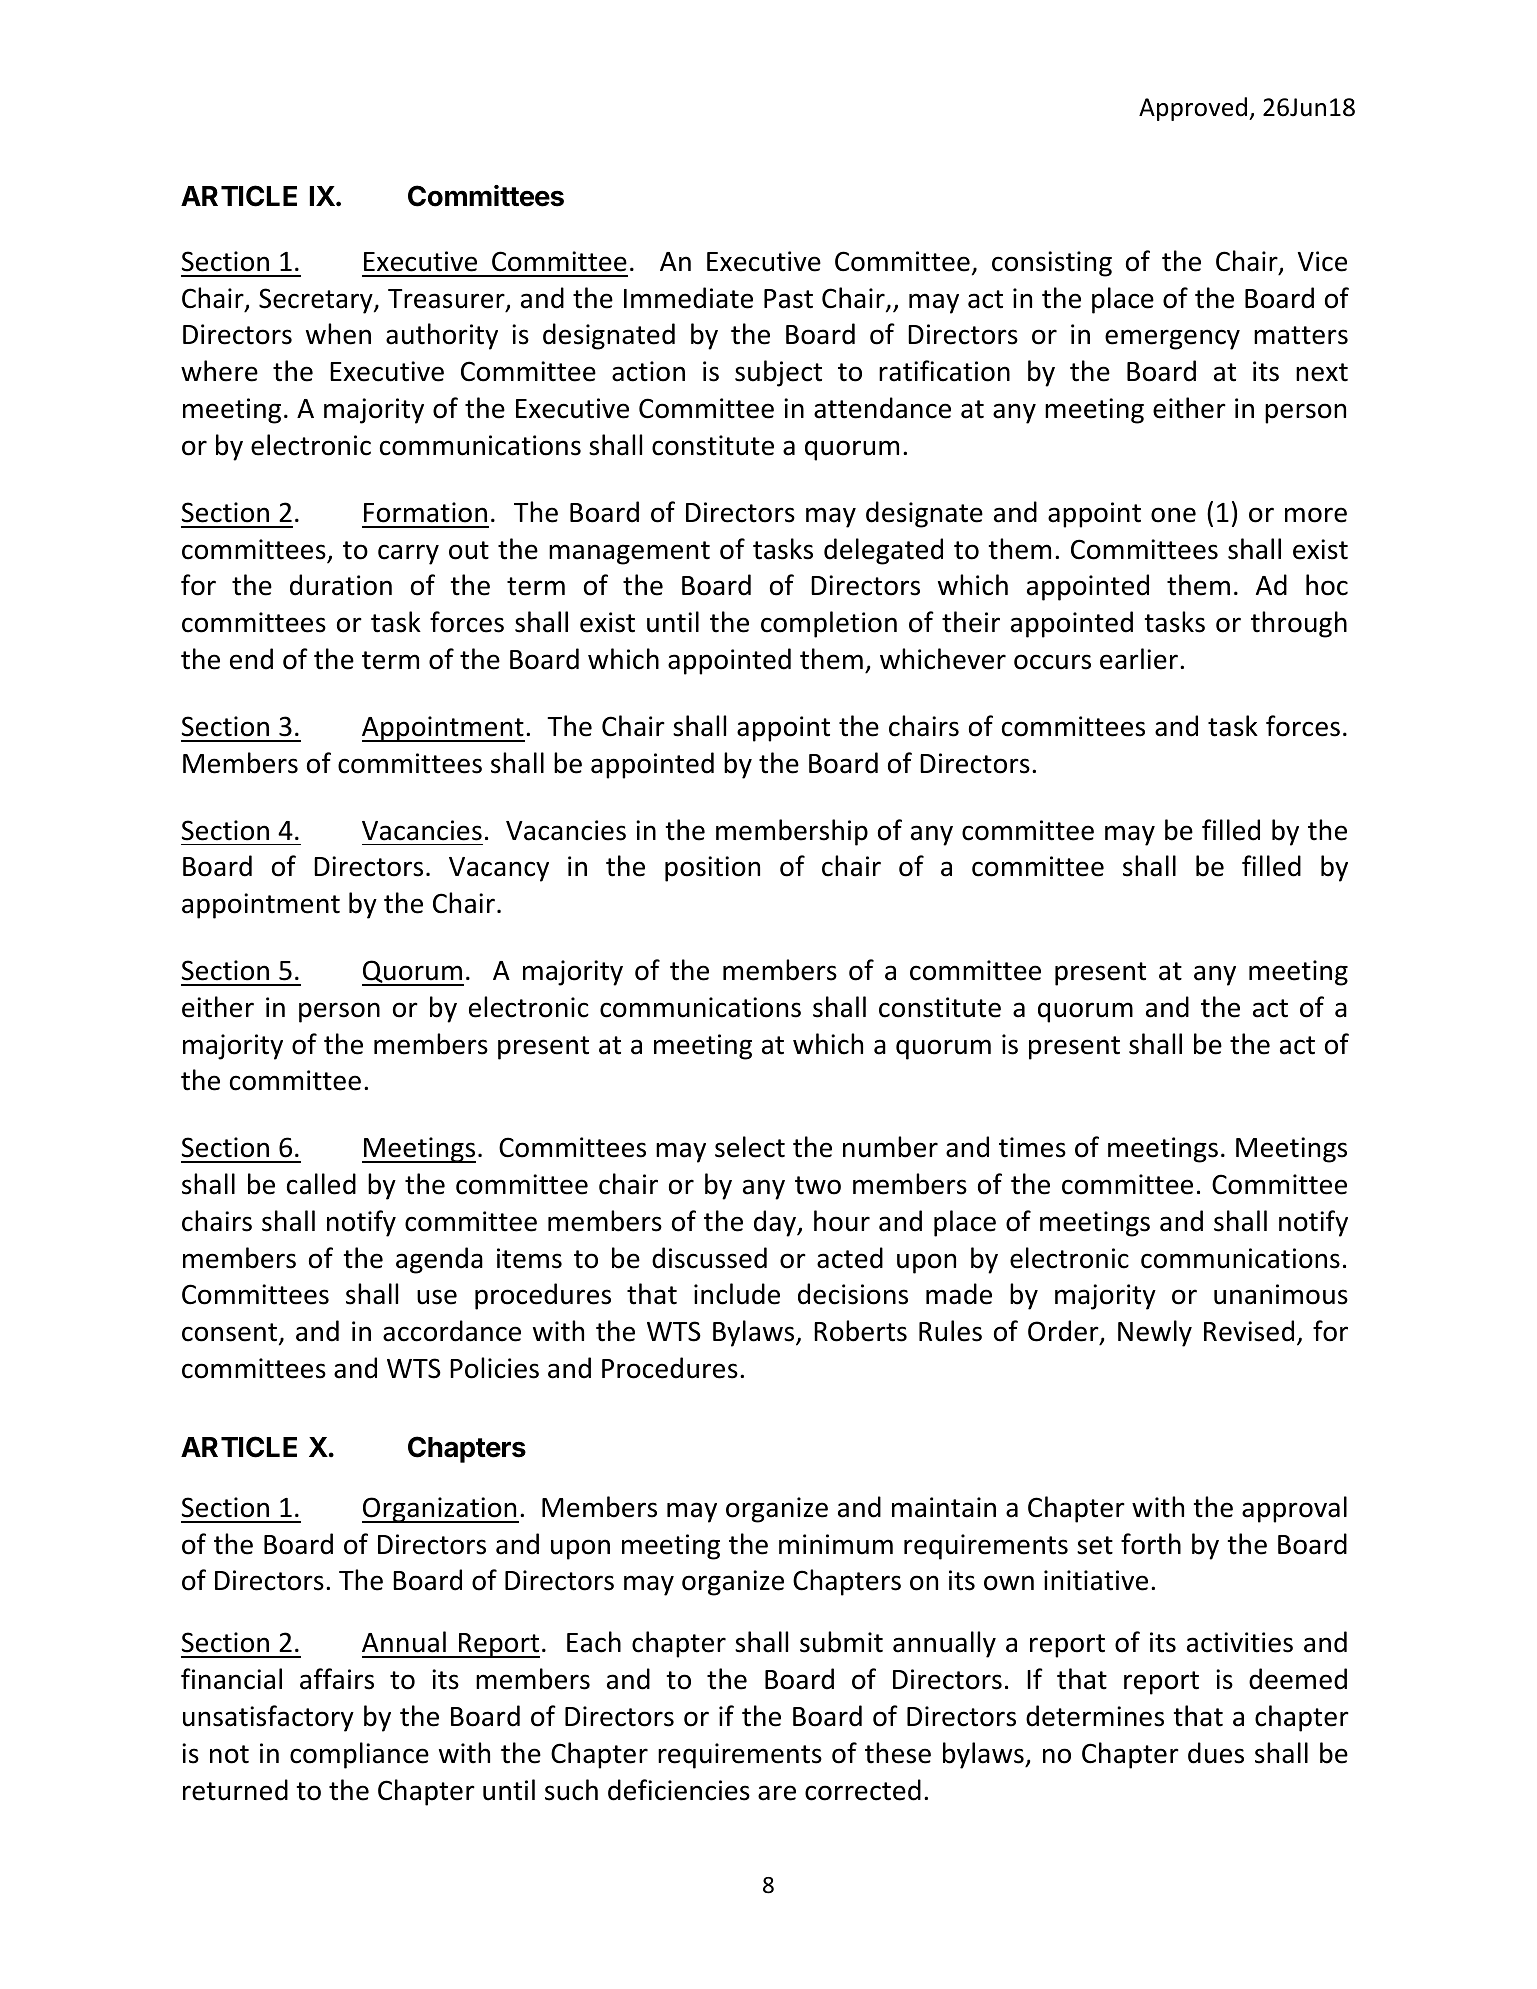  What do you see at coordinates (359, 1755) in the screenshot?
I see `compliance` at bounding box center [359, 1755].
